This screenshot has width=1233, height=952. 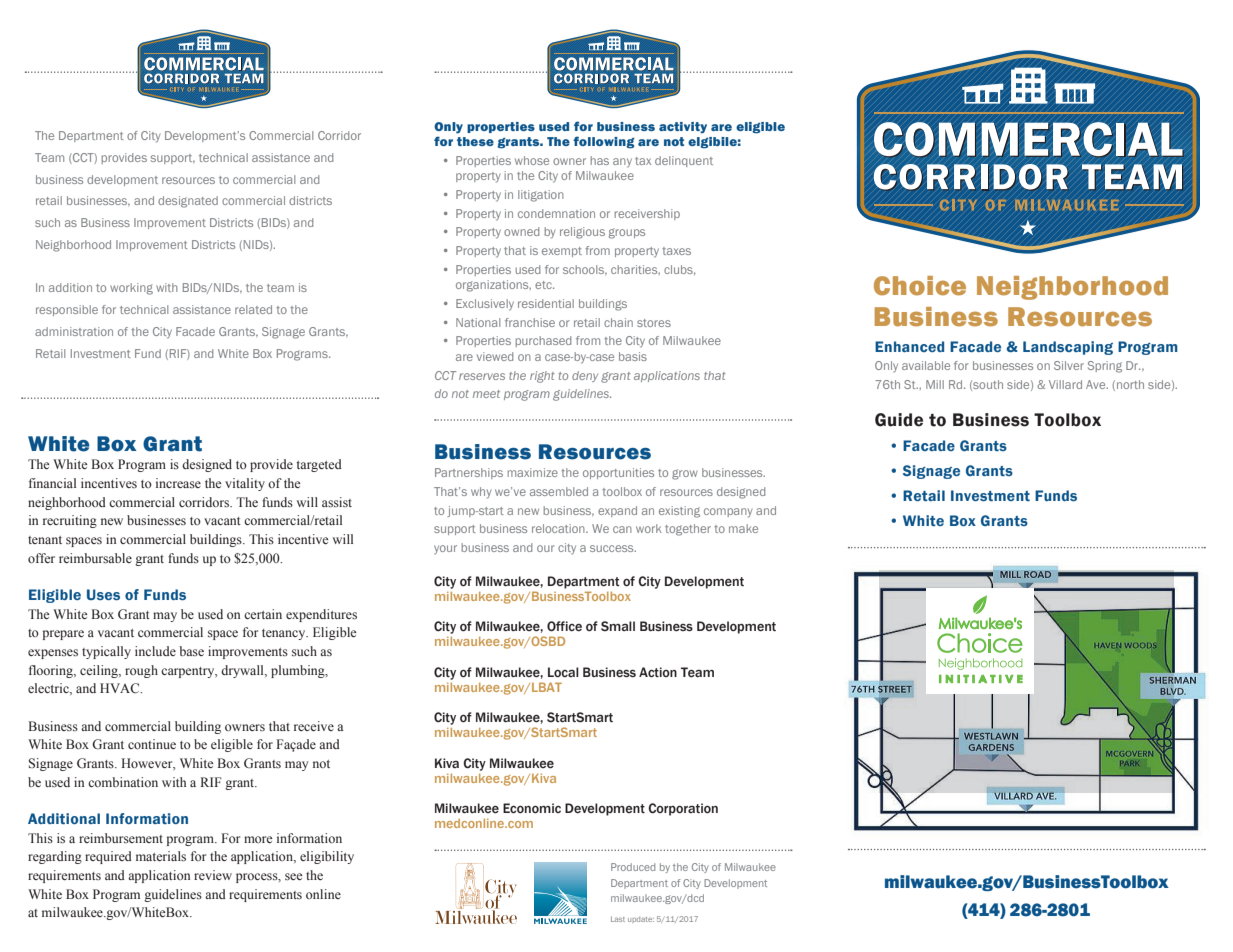 What do you see at coordinates (532, 808) in the screenshot?
I see `Economic` at bounding box center [532, 808].
